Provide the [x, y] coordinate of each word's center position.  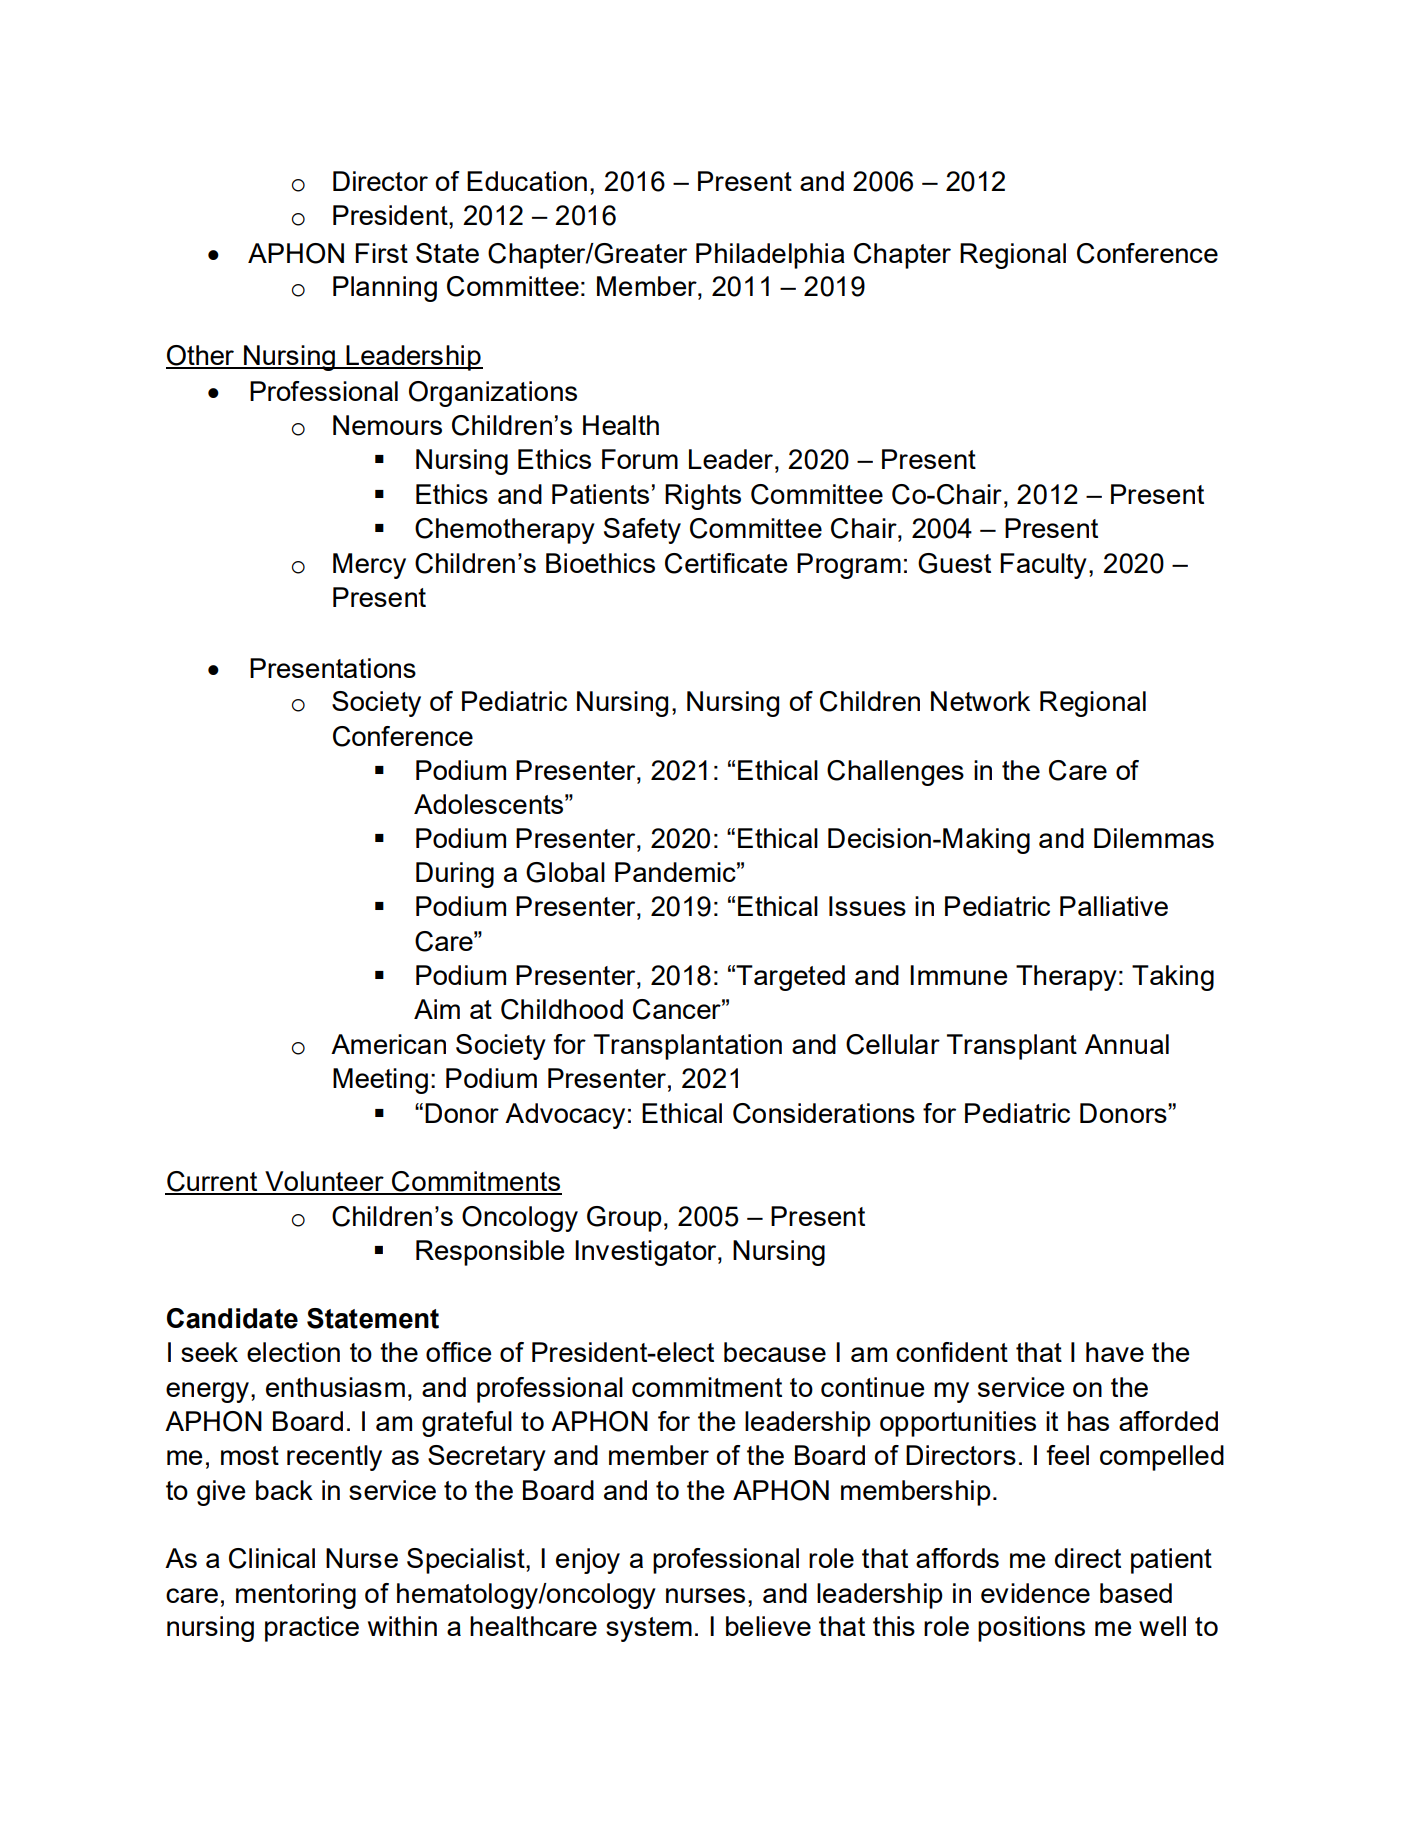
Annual [1127, 1044]
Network [980, 701]
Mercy [369, 566]
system [649, 1629]
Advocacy [565, 1116]
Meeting [380, 1081]
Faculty [1043, 566]
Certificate [726, 563]
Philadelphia [770, 256]
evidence [1035, 1593]
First [381, 253]
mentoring [296, 1596]
